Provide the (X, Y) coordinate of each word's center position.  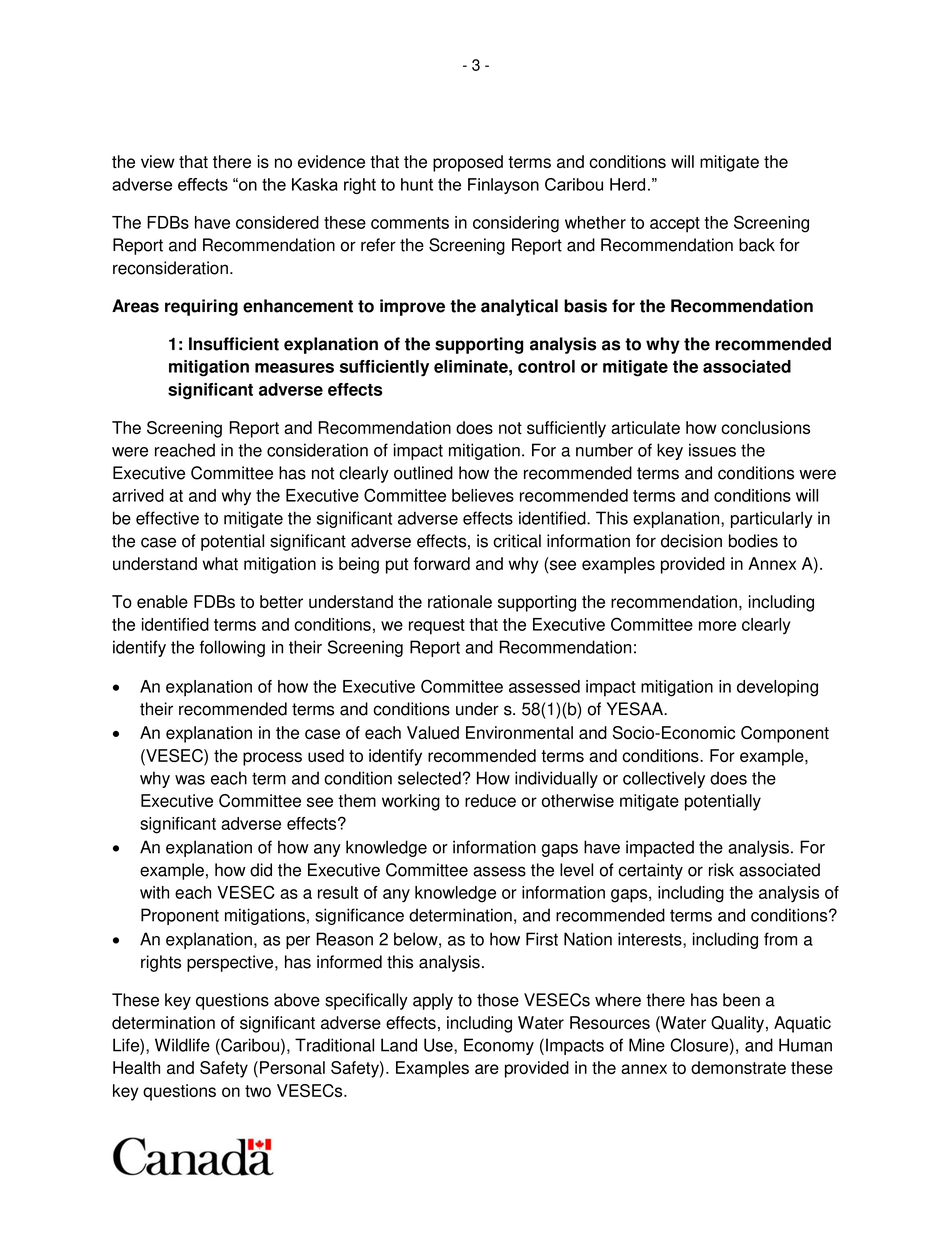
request (437, 627)
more (717, 626)
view (158, 161)
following (232, 648)
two (258, 1091)
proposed (468, 163)
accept (675, 225)
